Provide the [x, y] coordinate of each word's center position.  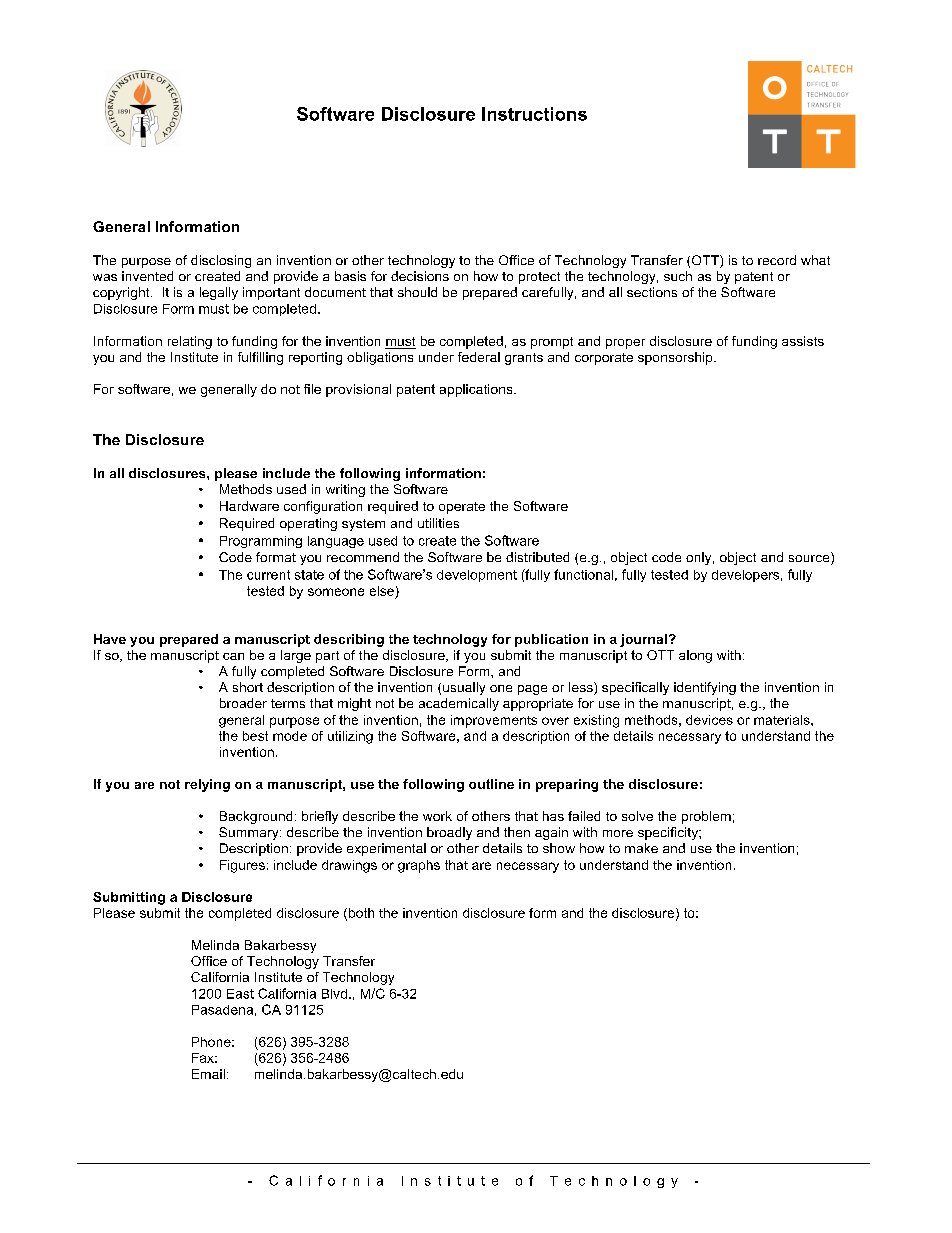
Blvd [334, 994]
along [695, 656]
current [268, 575]
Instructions [534, 114]
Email [208, 1074]
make [641, 848]
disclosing [221, 261]
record [777, 260]
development [477, 576]
